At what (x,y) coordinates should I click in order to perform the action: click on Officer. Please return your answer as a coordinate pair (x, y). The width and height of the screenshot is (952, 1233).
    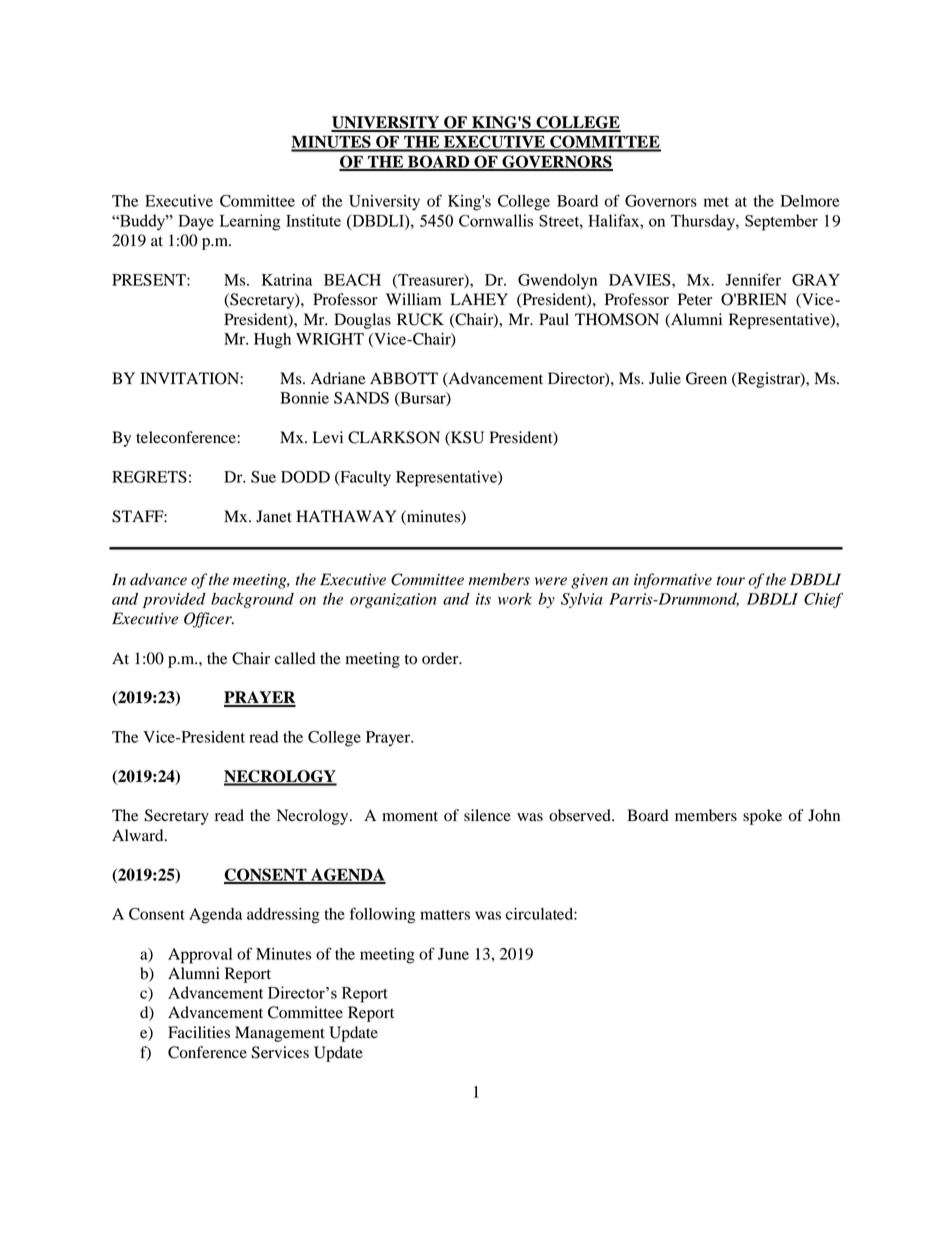
    Looking at the image, I should click on (209, 620).
